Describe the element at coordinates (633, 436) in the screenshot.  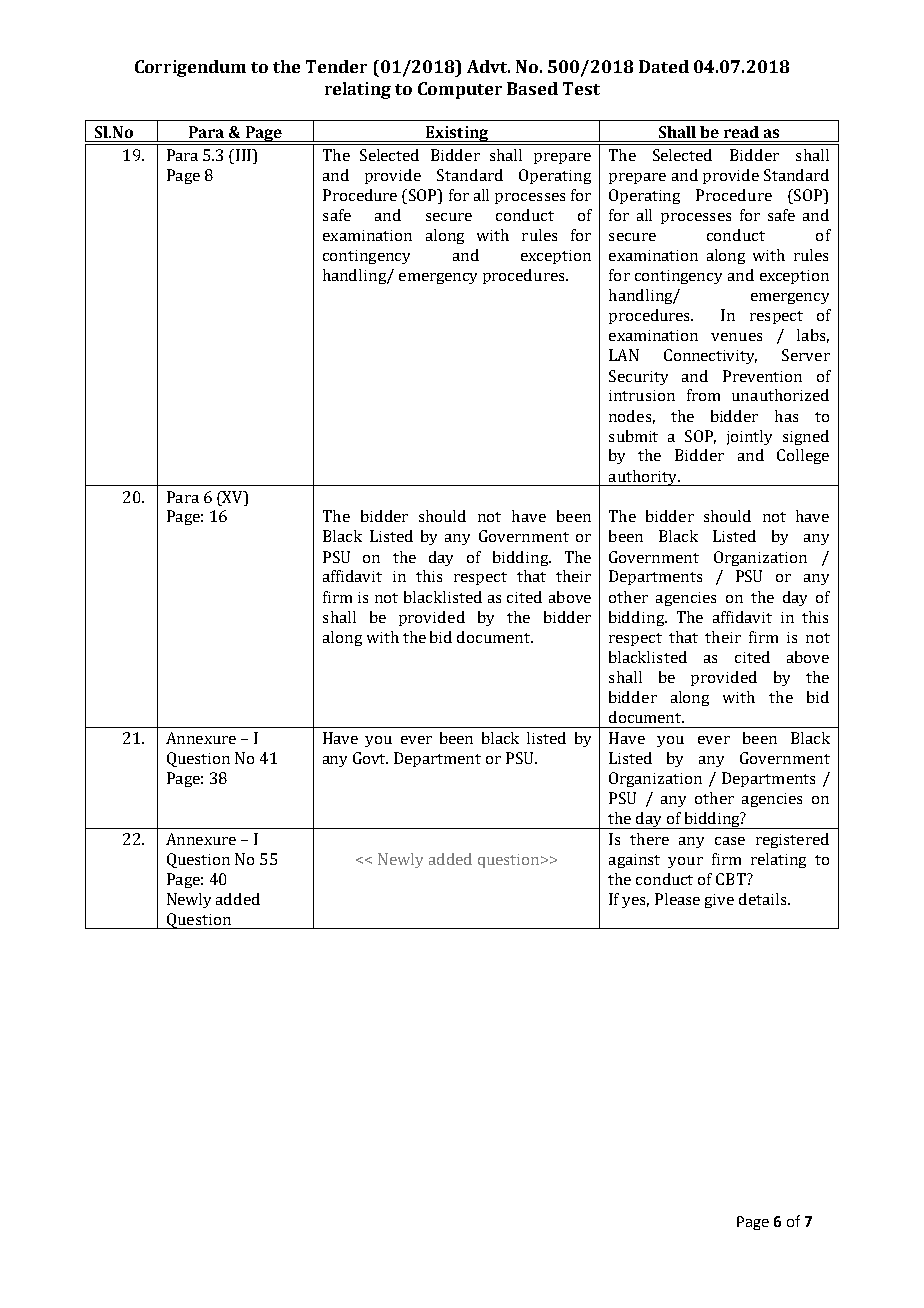
I see `submit` at that location.
